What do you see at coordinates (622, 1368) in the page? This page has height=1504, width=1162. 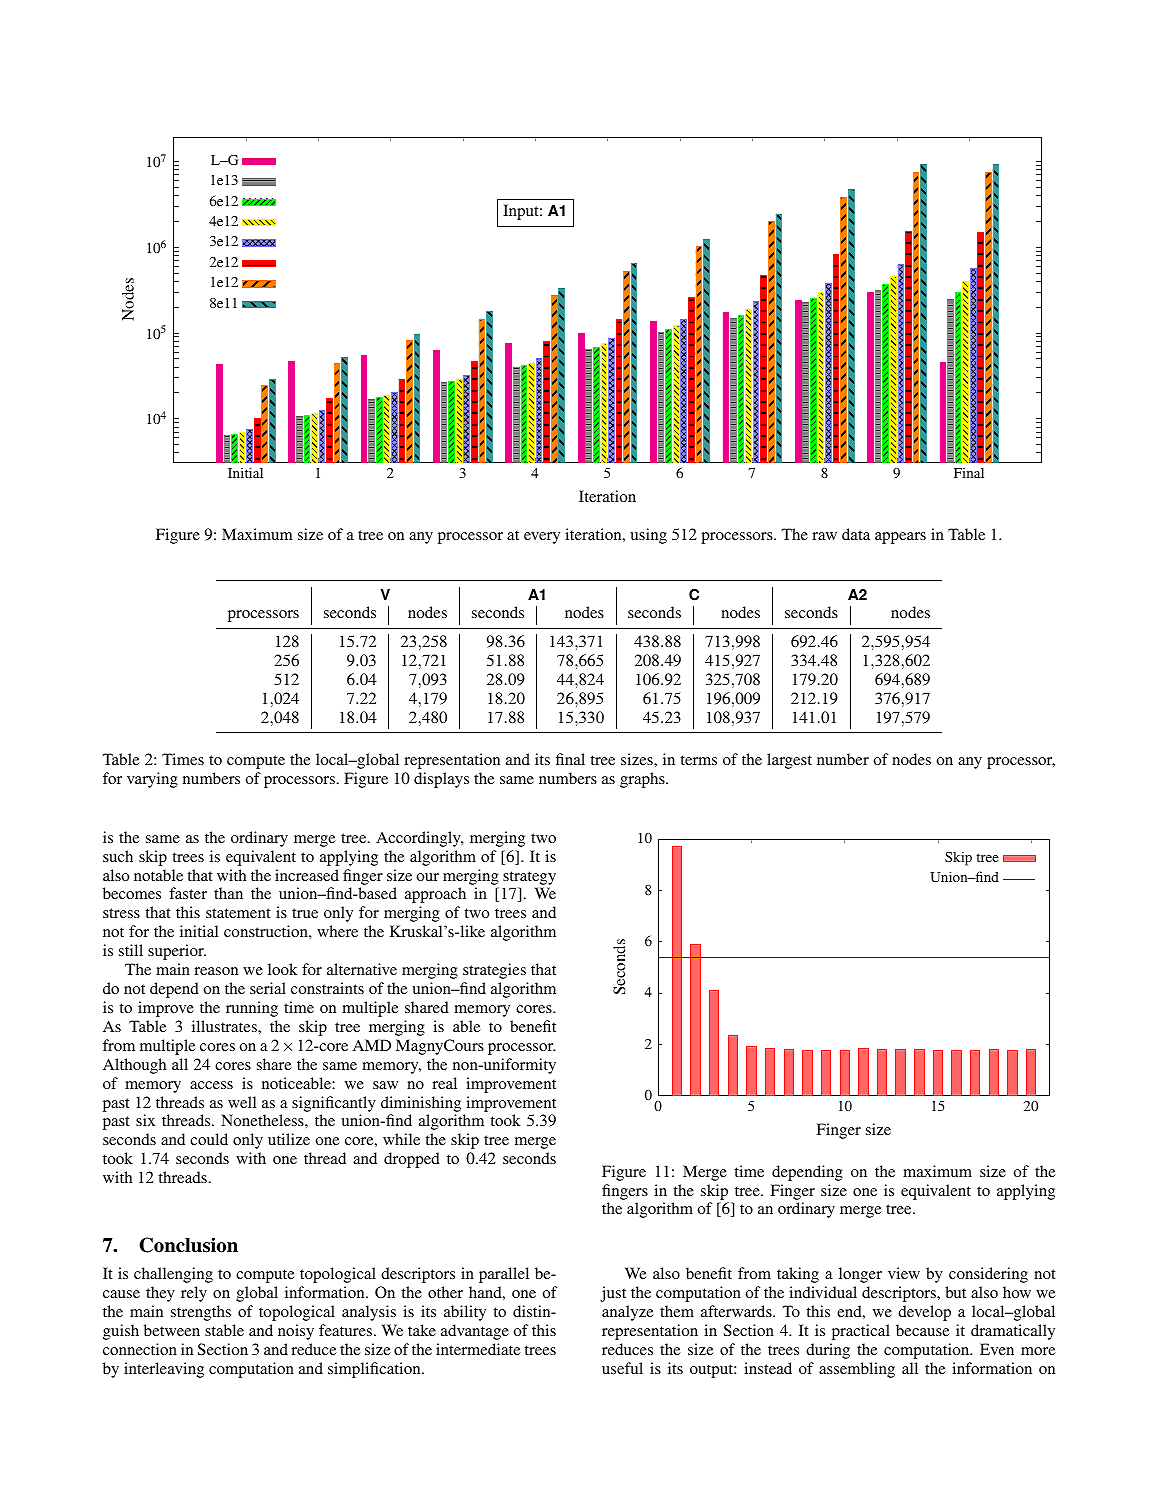 I see `useful` at bounding box center [622, 1368].
